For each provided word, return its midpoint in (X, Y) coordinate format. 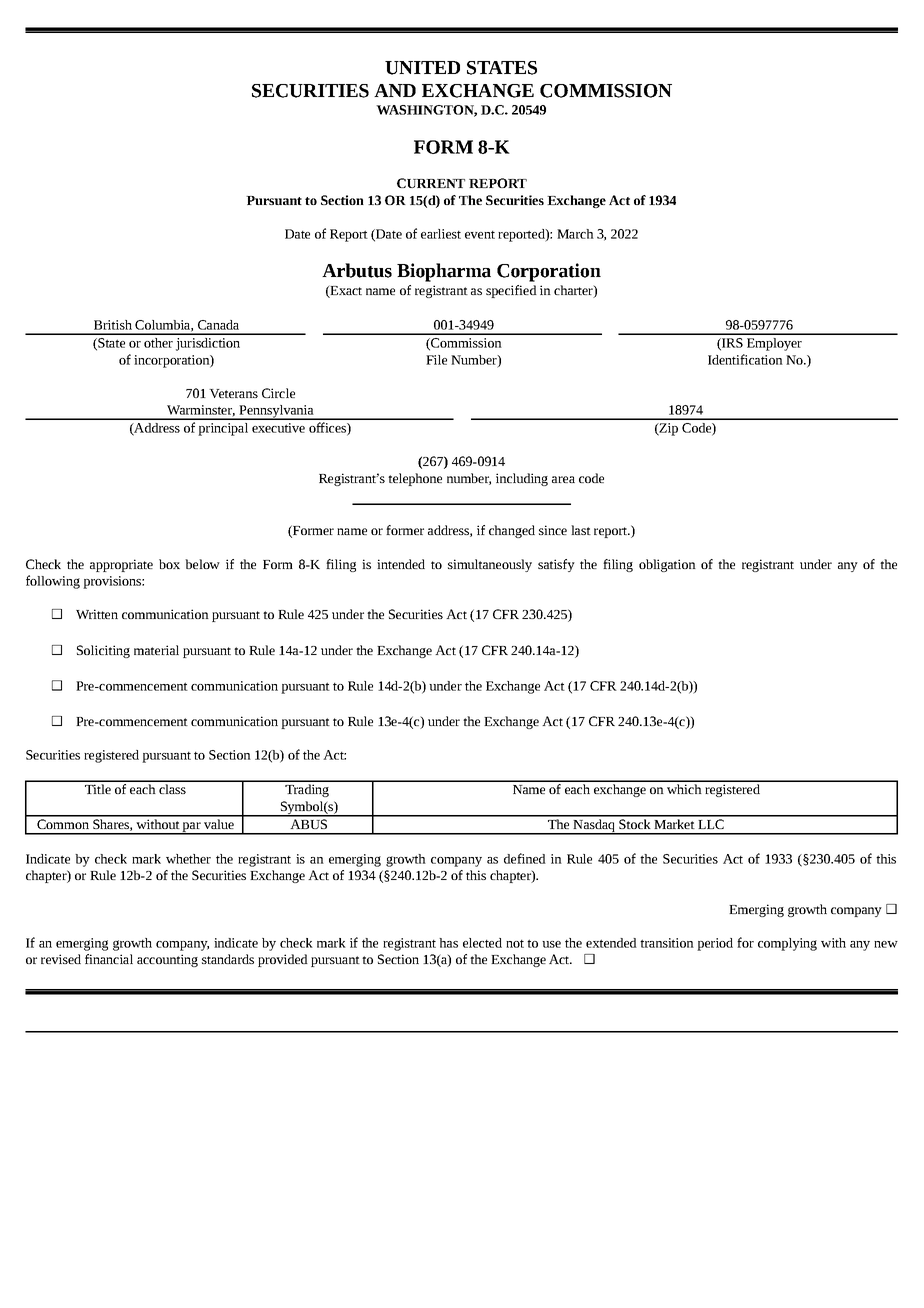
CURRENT (431, 183)
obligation (667, 565)
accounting (167, 960)
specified (511, 291)
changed (512, 531)
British (113, 325)
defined (525, 858)
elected (482, 943)
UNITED (422, 68)
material (156, 650)
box (169, 564)
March (575, 234)
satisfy (556, 565)
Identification (745, 359)
